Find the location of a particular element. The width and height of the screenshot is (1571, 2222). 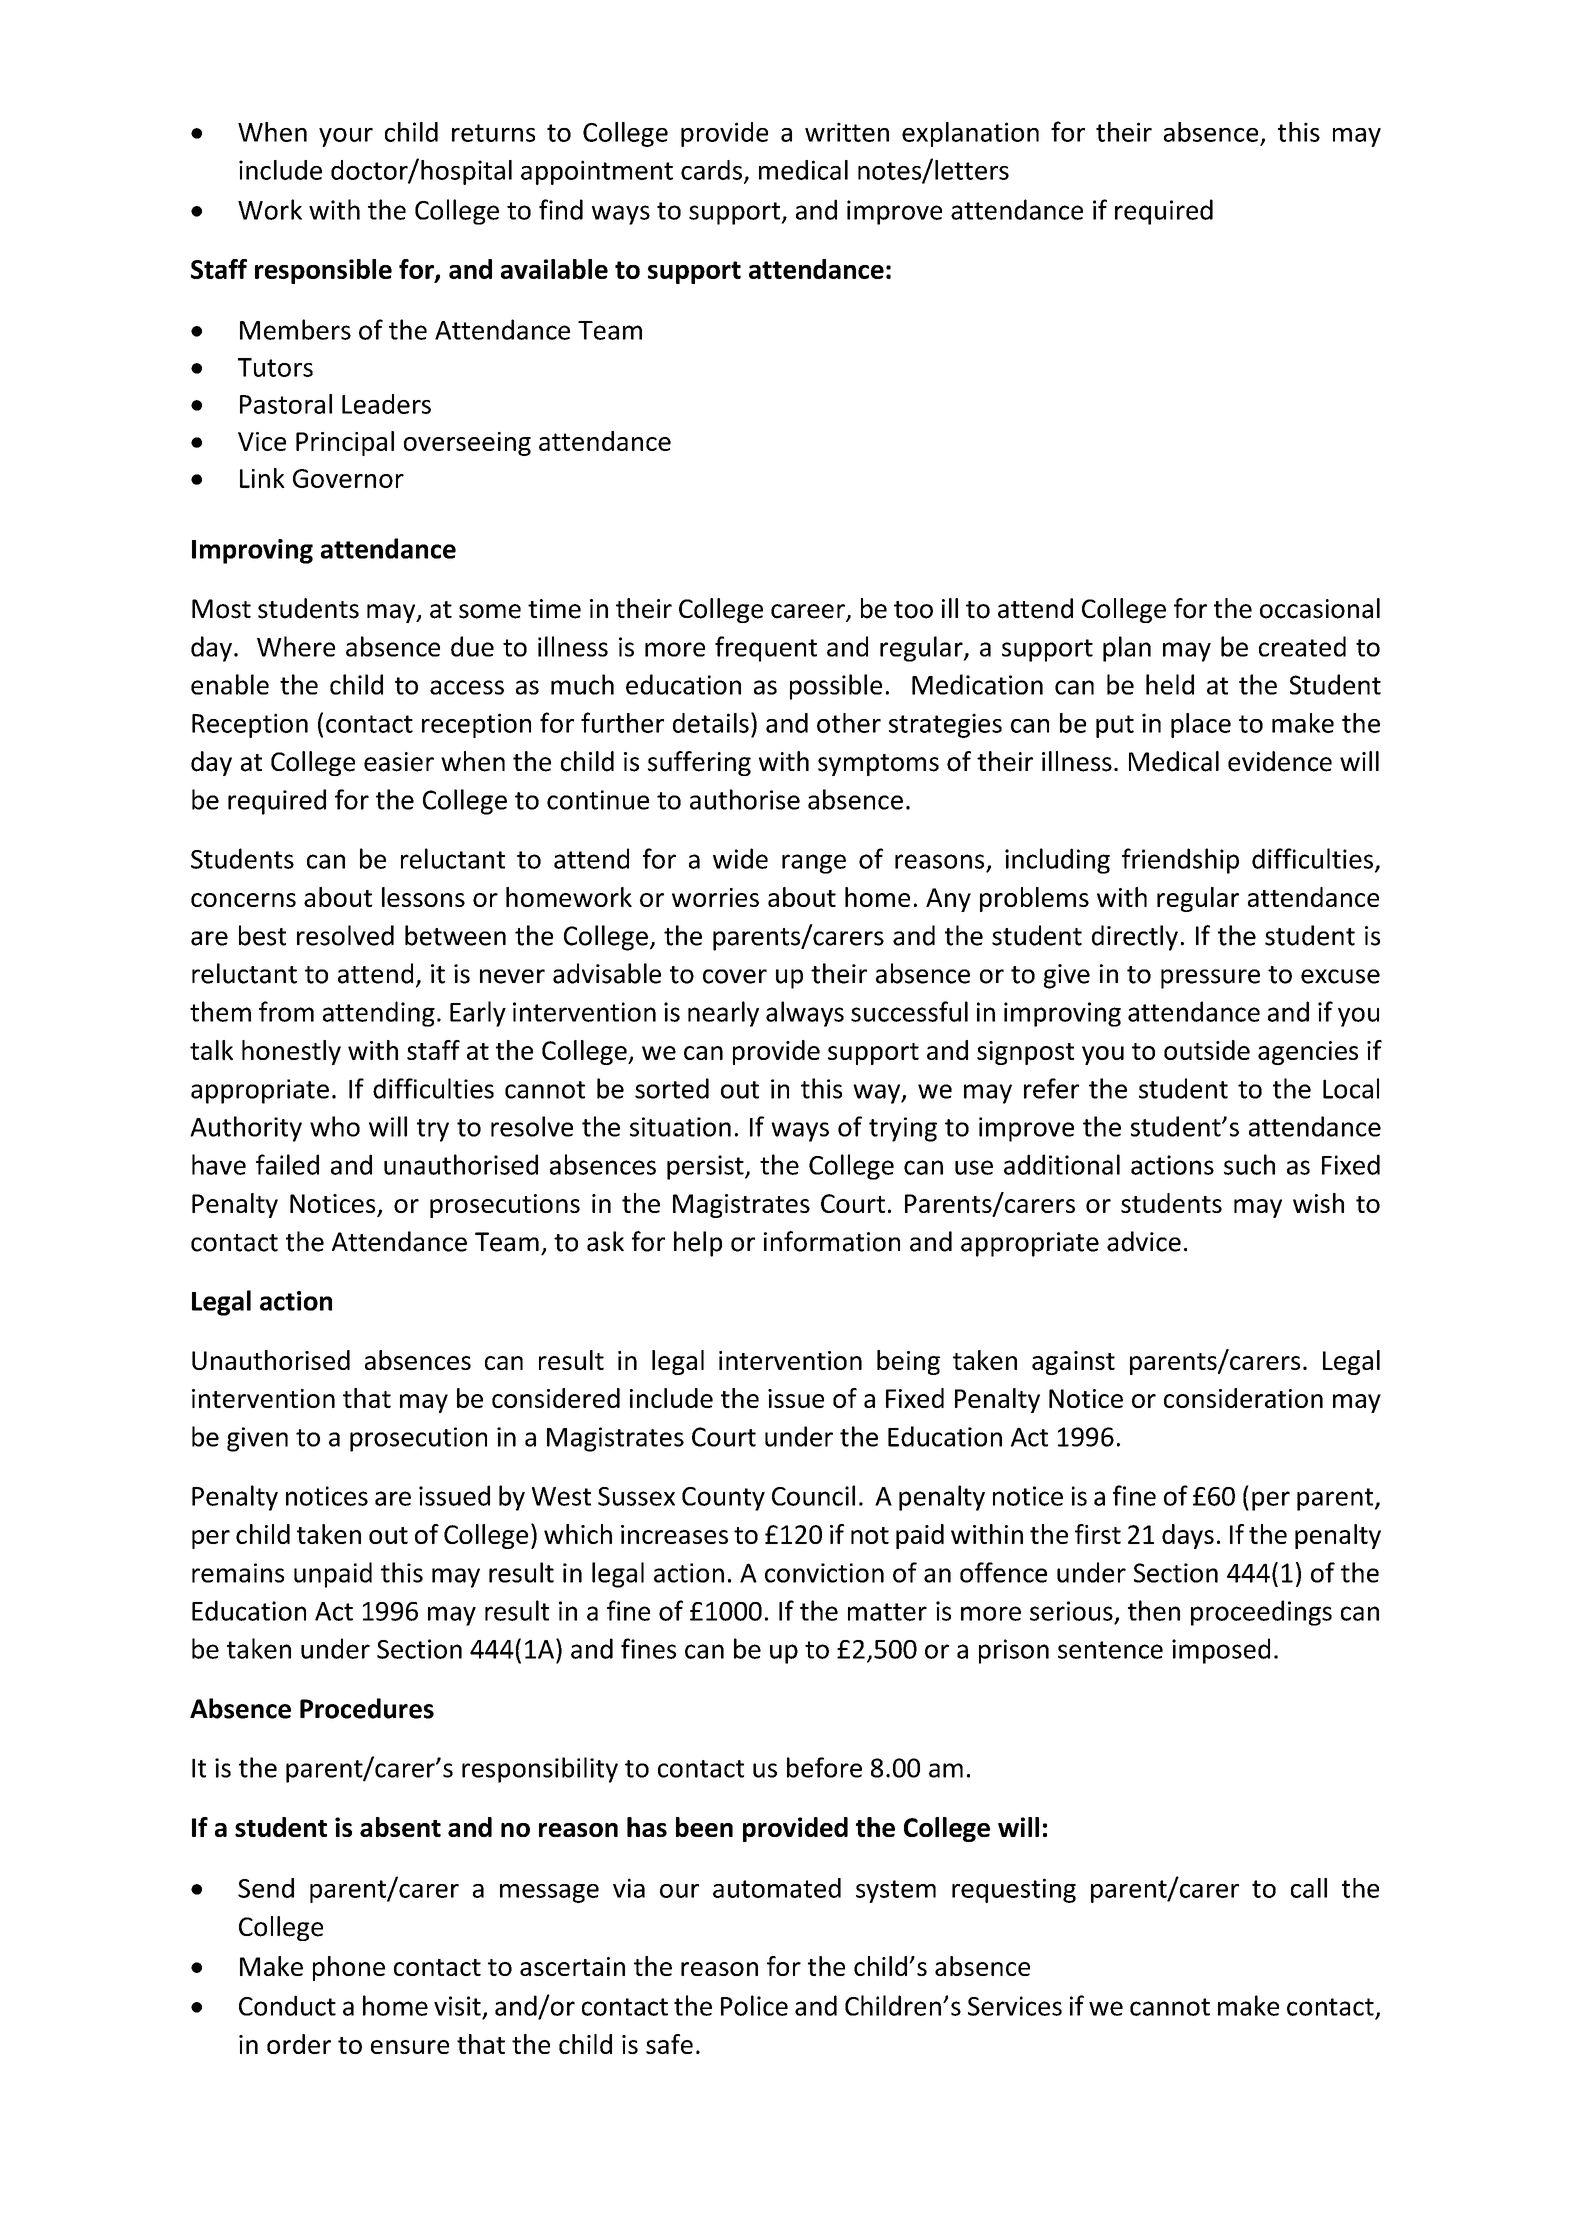

your is located at coordinates (346, 137).
